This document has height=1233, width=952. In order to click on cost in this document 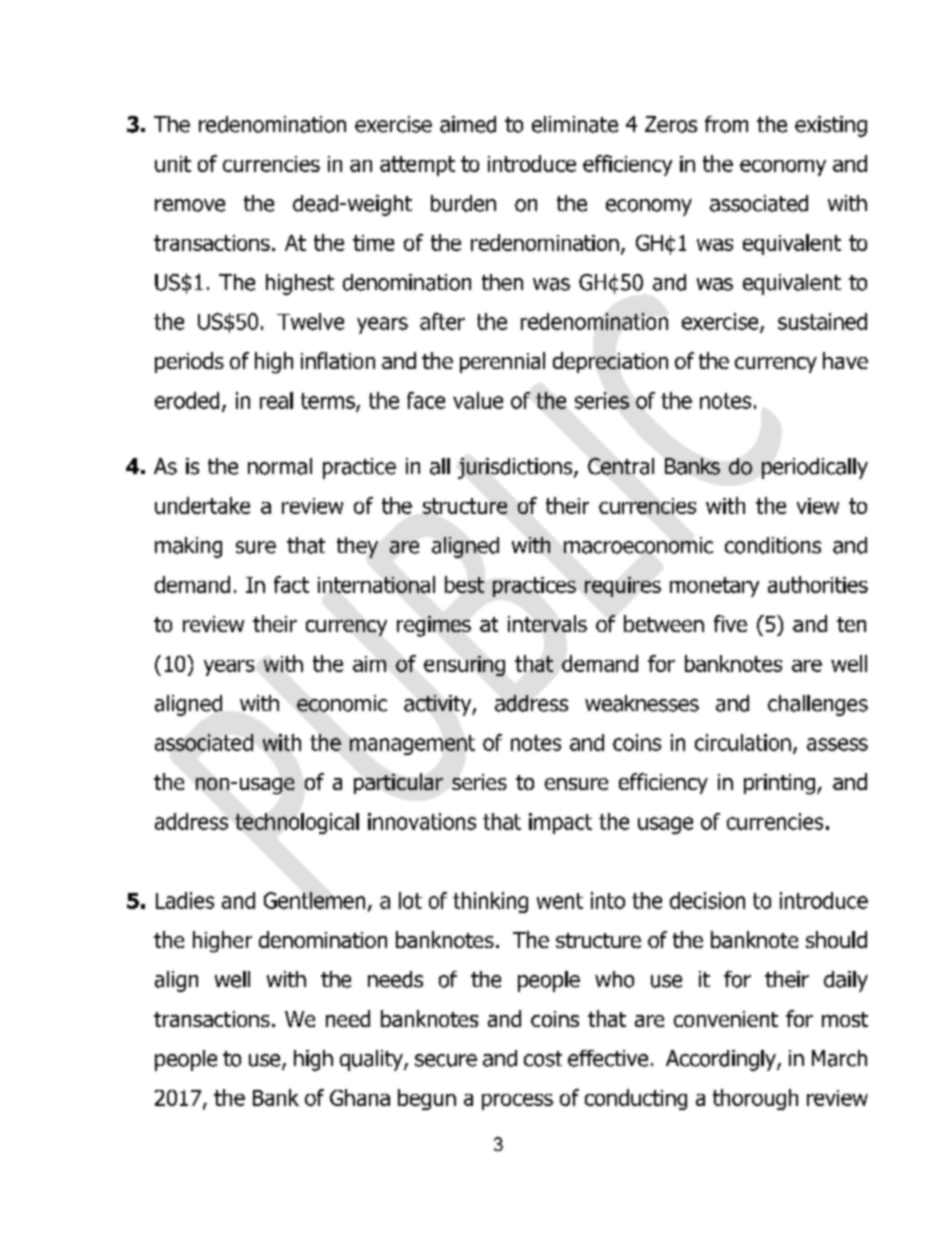, I will do `click(543, 1059)`.
